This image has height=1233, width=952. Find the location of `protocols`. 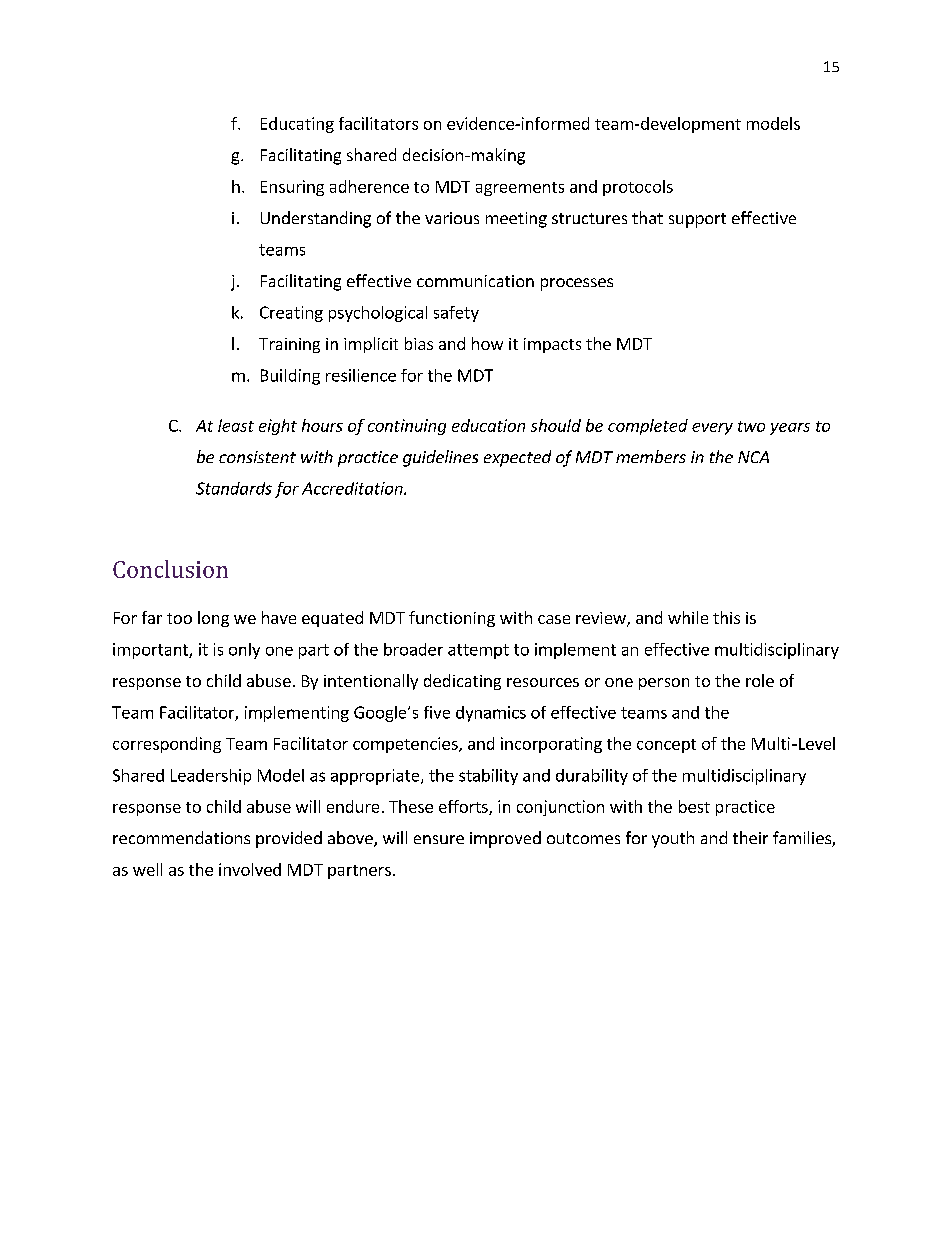

protocols is located at coordinates (638, 188).
